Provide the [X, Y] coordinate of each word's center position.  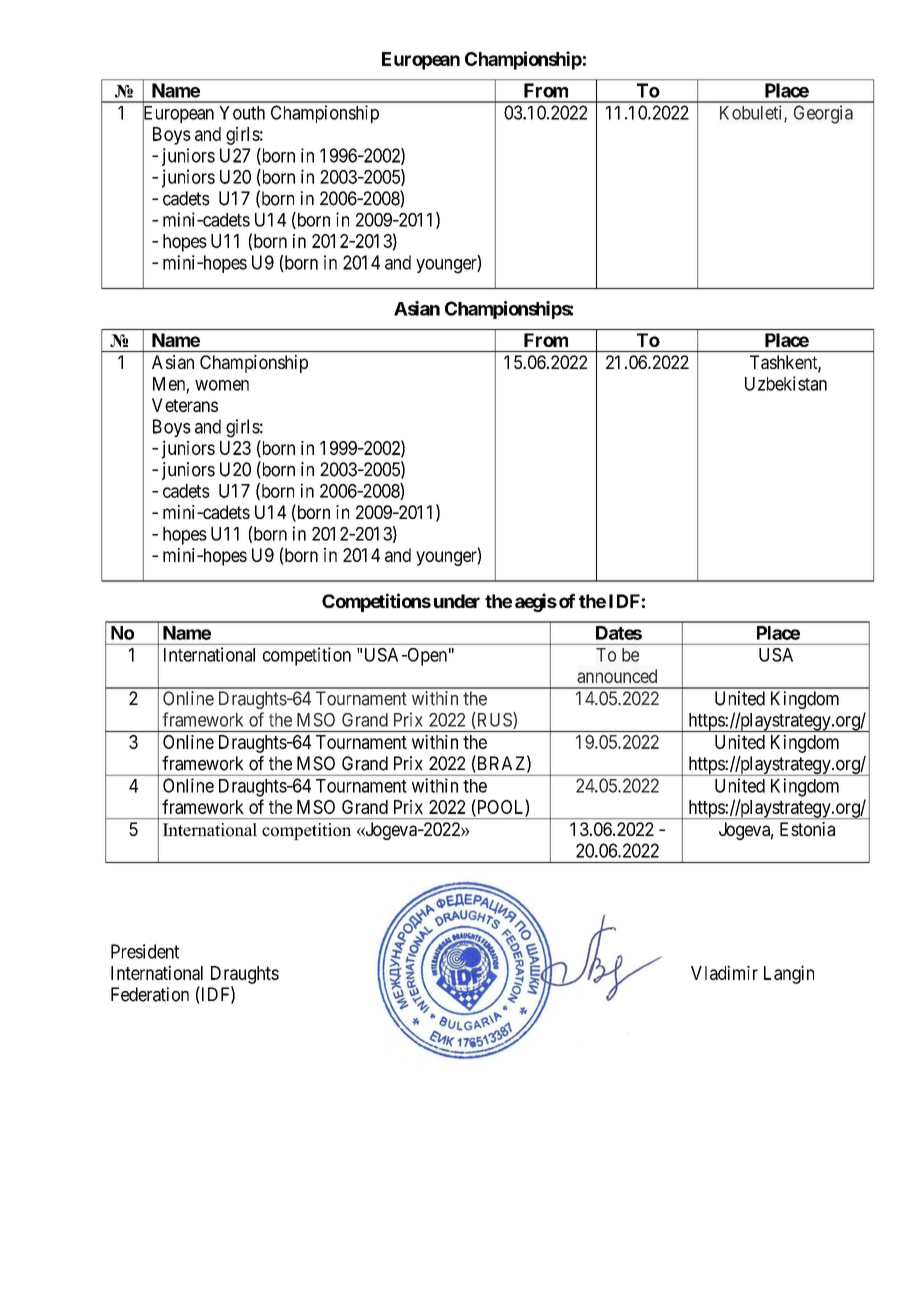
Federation [150, 994]
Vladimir [724, 972]
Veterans [185, 405]
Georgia [823, 114]
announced [617, 676]
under [457, 601]
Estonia [807, 829]
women [222, 385]
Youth [242, 113]
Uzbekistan [786, 383]
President [145, 951]
